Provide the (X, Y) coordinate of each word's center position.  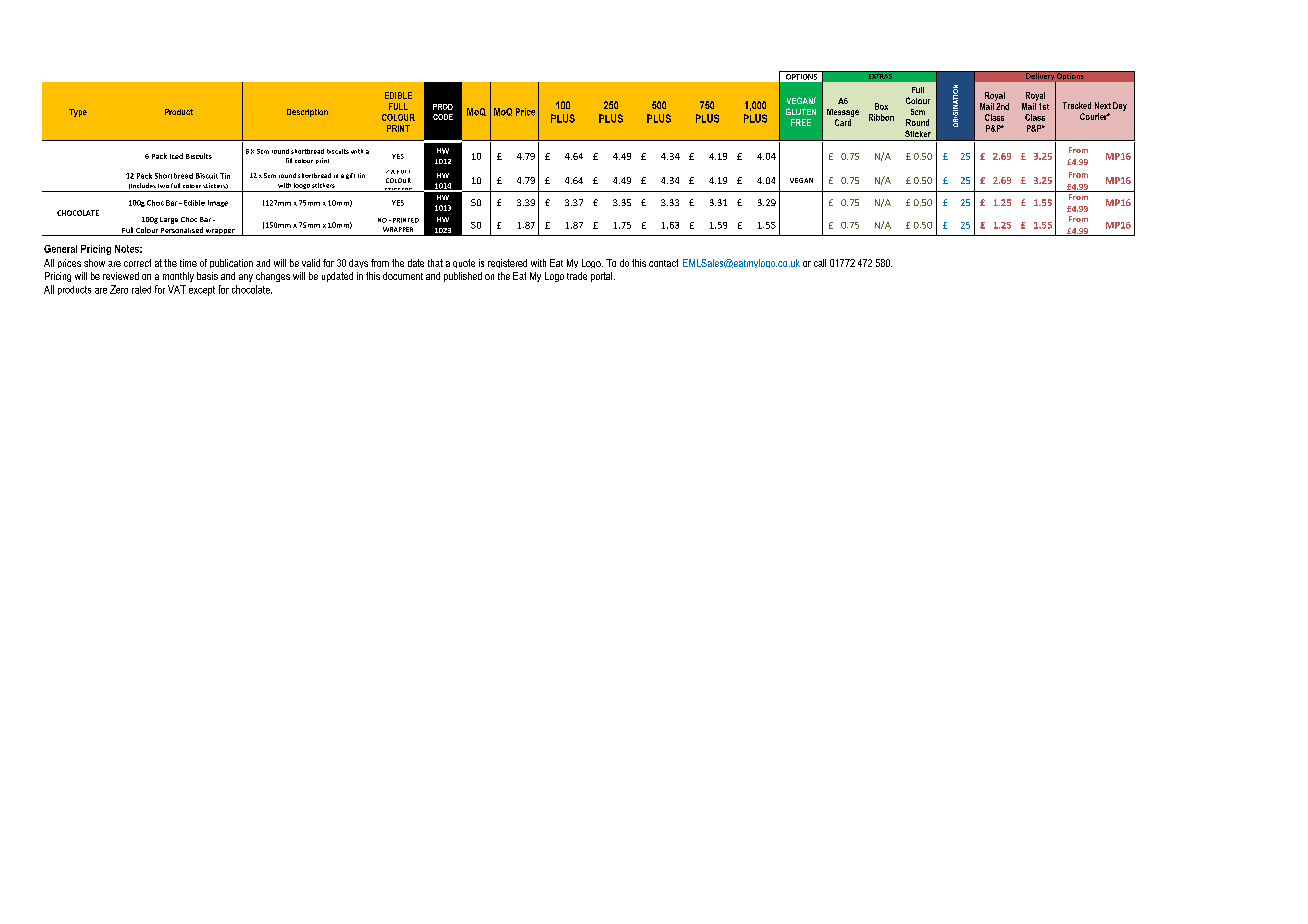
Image (218, 203)
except (202, 291)
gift (350, 176)
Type (78, 113)
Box (881, 106)
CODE (443, 117)
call (820, 263)
